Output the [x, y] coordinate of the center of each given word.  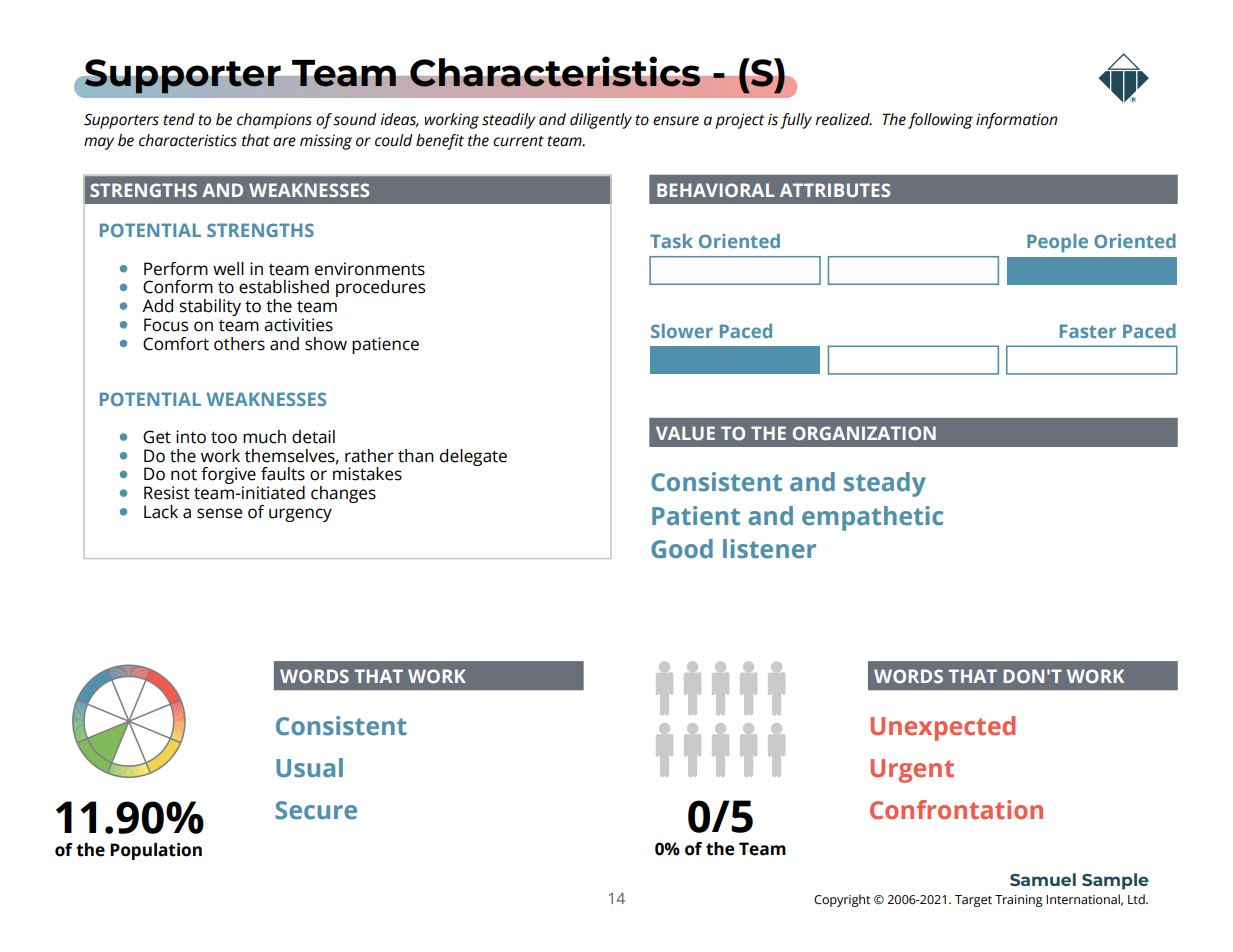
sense [219, 513]
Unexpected [942, 728]
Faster [1088, 331]
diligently [601, 121]
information [1017, 121]
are [284, 142]
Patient [696, 516]
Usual [309, 768]
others [239, 344]
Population [156, 851]
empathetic [872, 518]
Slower [682, 331]
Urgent [912, 771]
